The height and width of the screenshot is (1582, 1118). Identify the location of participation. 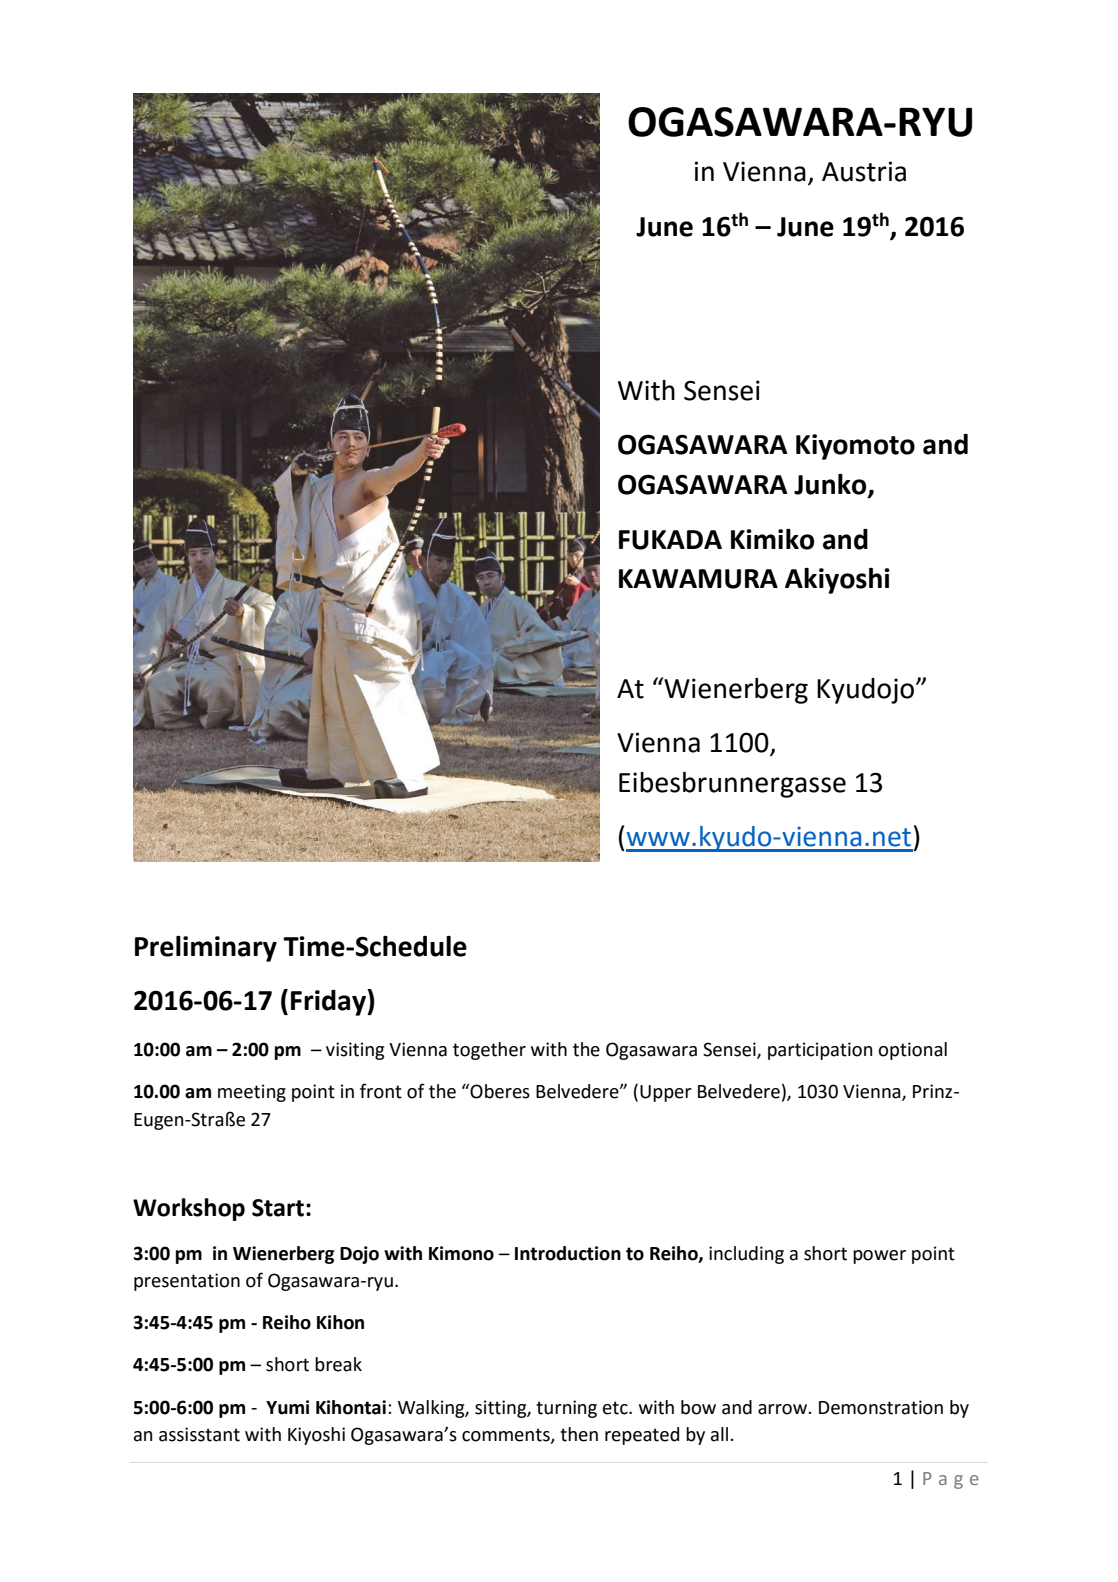
(820, 1051).
